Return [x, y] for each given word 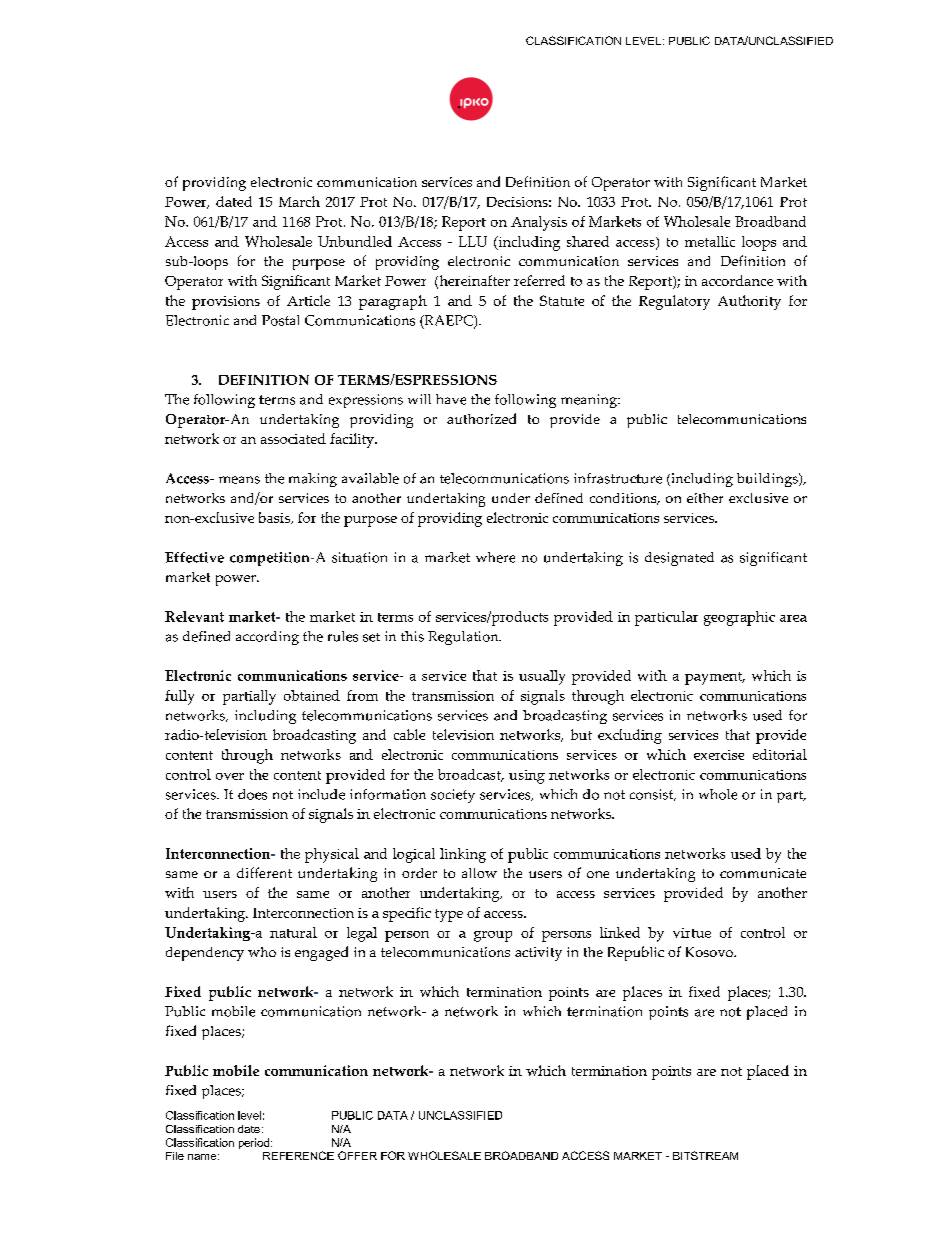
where [495, 557]
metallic [710, 241]
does [252, 794]
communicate [763, 873]
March [299, 201]
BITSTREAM [705, 1155]
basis [275, 518]
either [705, 498]
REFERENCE [298, 1155]
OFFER [357, 1155]
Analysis [539, 223]
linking [463, 855]
